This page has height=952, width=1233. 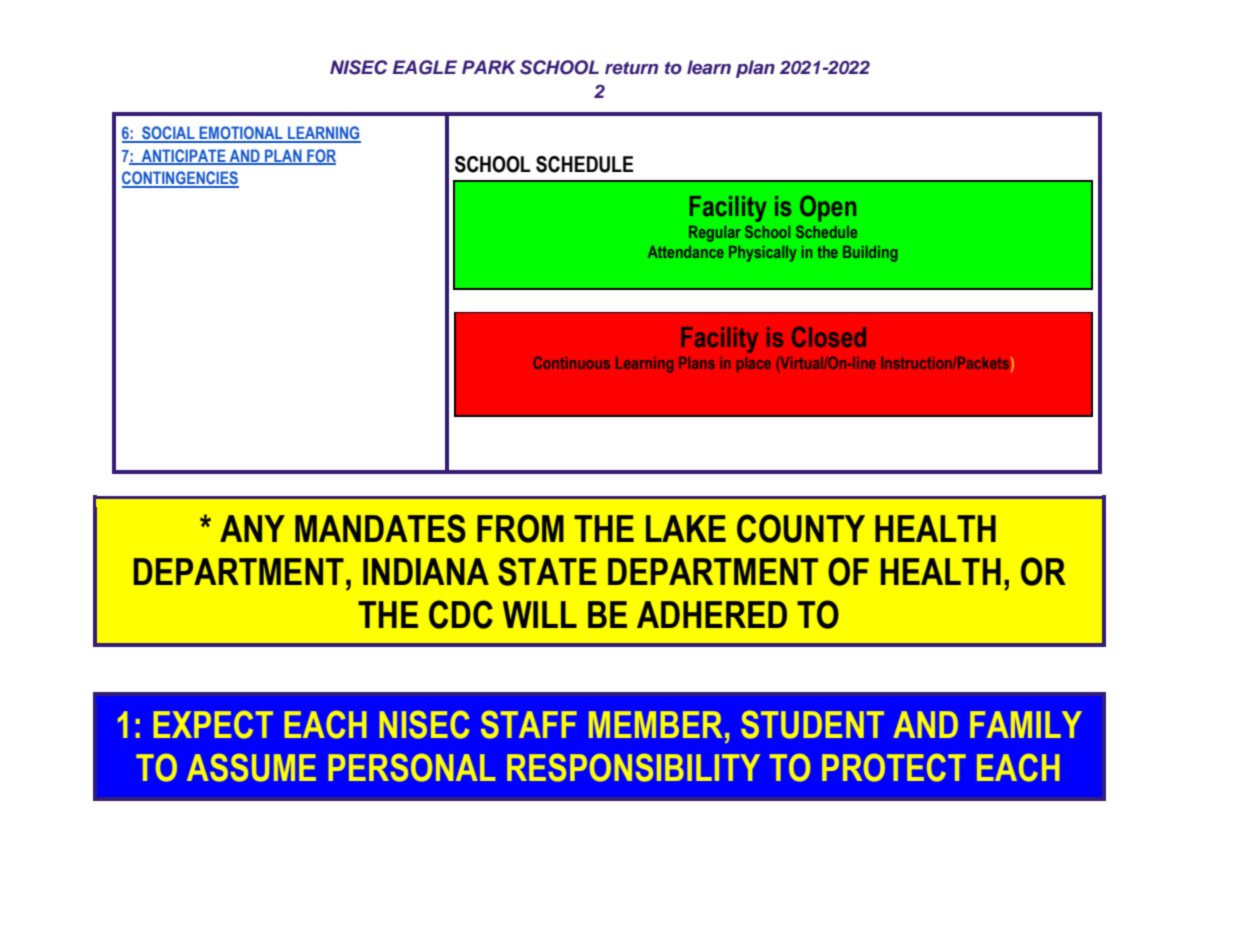 I want to click on return, so click(x=631, y=68).
